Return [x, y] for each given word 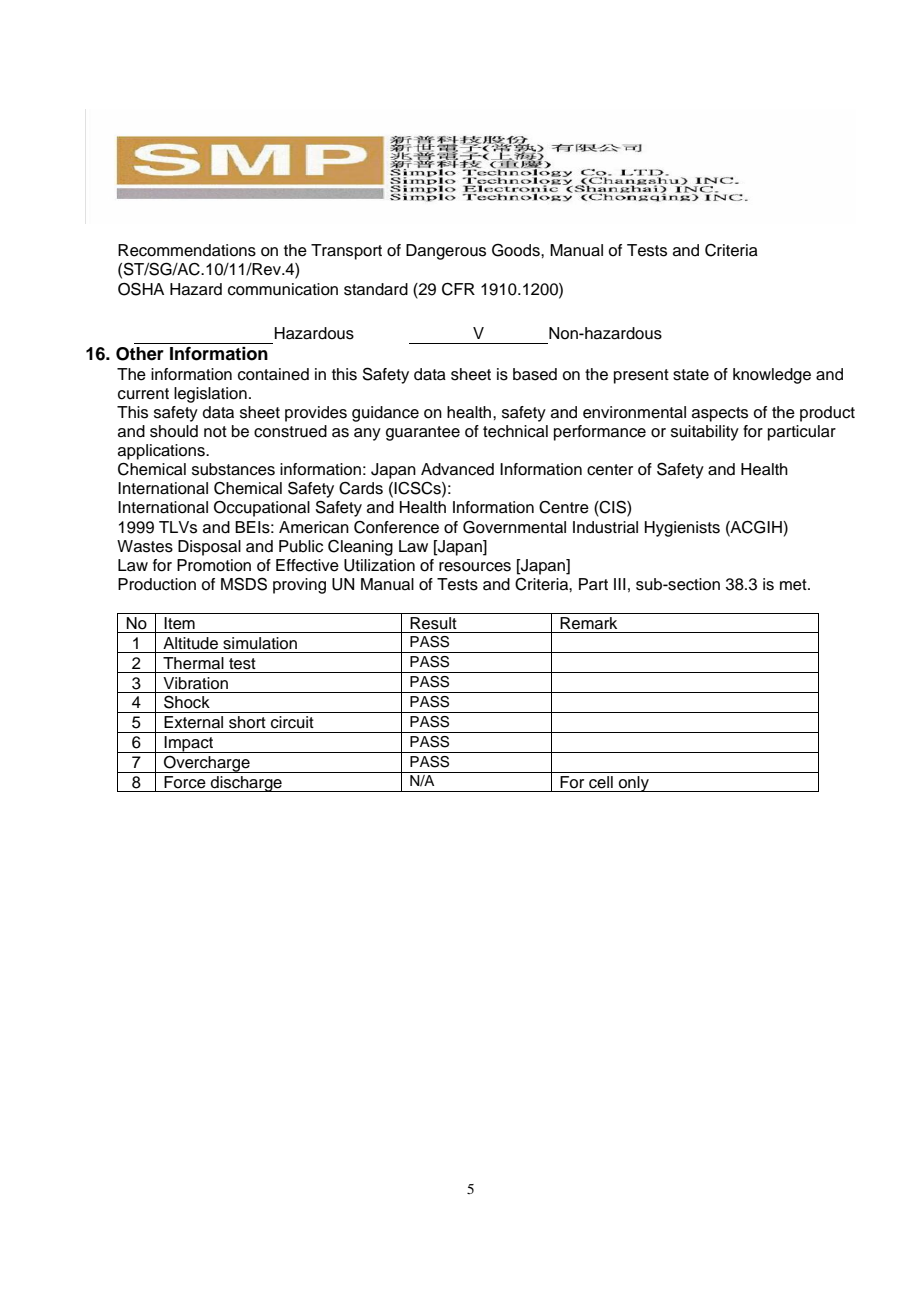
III [620, 584]
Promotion [214, 565]
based [535, 374]
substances [233, 469]
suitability [705, 433]
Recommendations [187, 250]
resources [475, 567]
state [691, 375]
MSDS [244, 584]
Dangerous [446, 252]
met [794, 585]
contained [273, 374]
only [634, 784]
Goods [517, 250]
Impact [189, 744]
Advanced [457, 469]
